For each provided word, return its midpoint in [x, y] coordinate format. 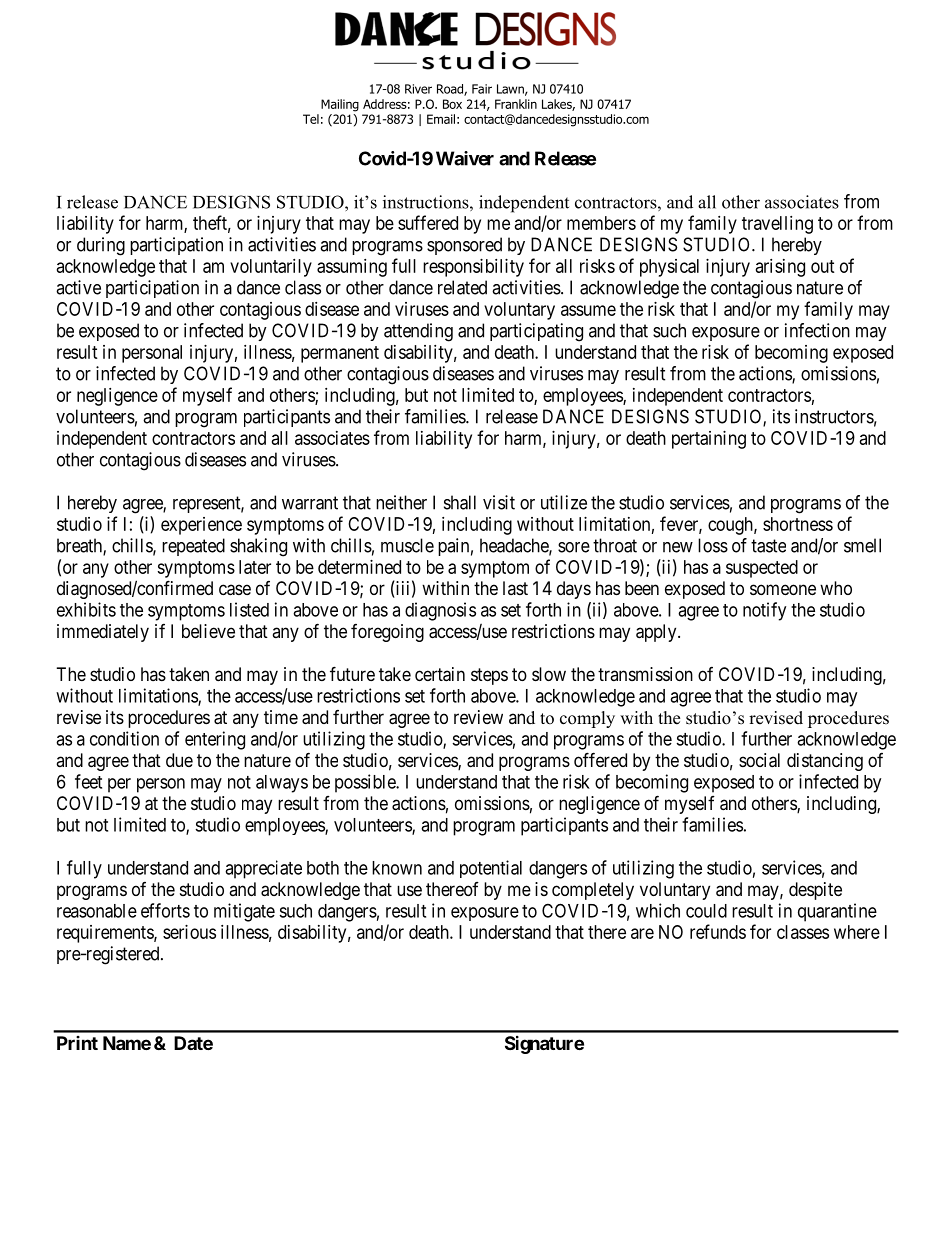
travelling [777, 225]
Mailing [340, 105]
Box [452, 104]
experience [201, 526]
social [759, 760]
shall [460, 502]
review [478, 717]
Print [77, 1043]
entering [215, 740]
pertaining [709, 440]
